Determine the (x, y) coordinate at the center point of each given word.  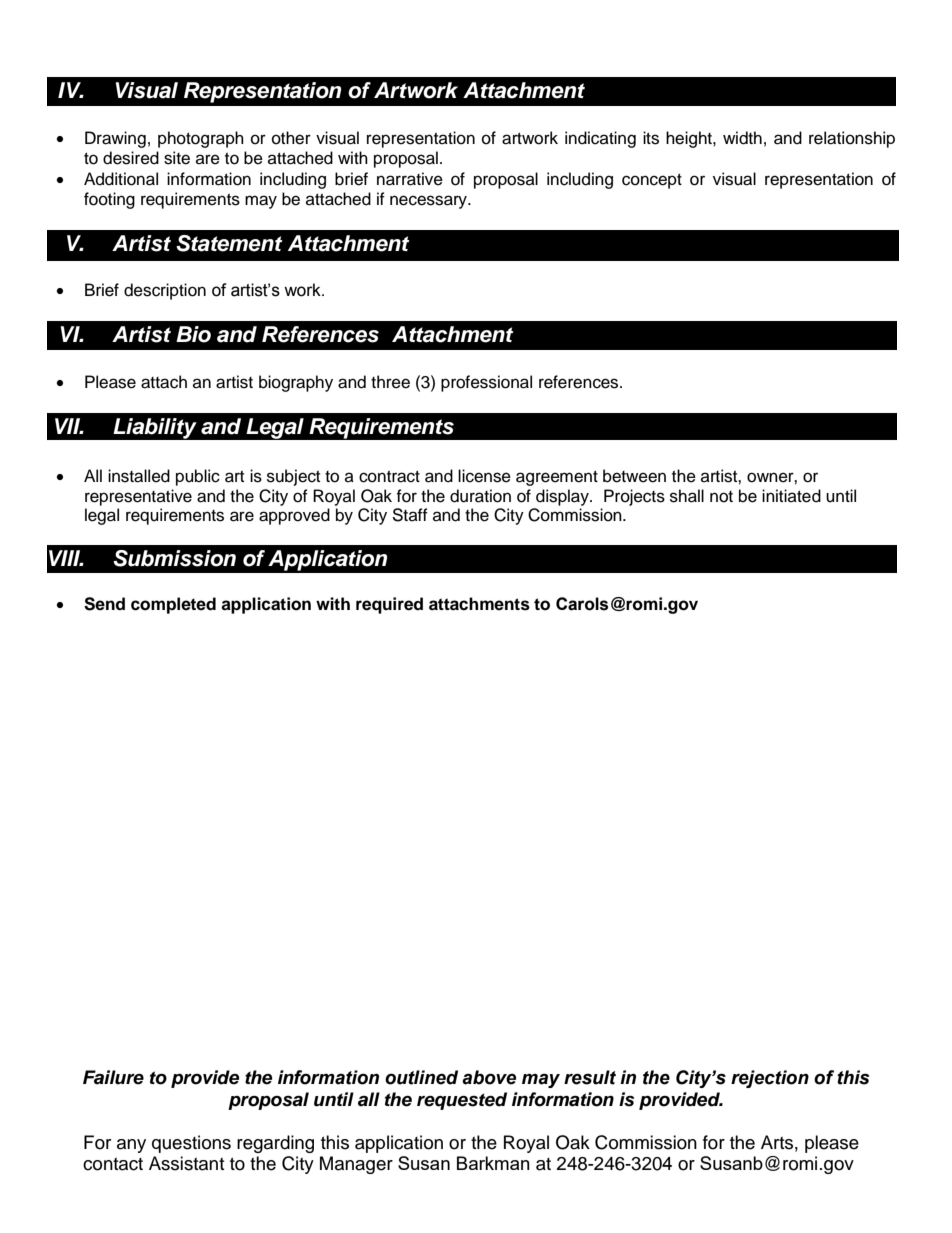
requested (462, 1101)
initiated (791, 496)
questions (191, 1144)
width (742, 138)
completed (173, 605)
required (389, 605)
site (177, 158)
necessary (429, 202)
